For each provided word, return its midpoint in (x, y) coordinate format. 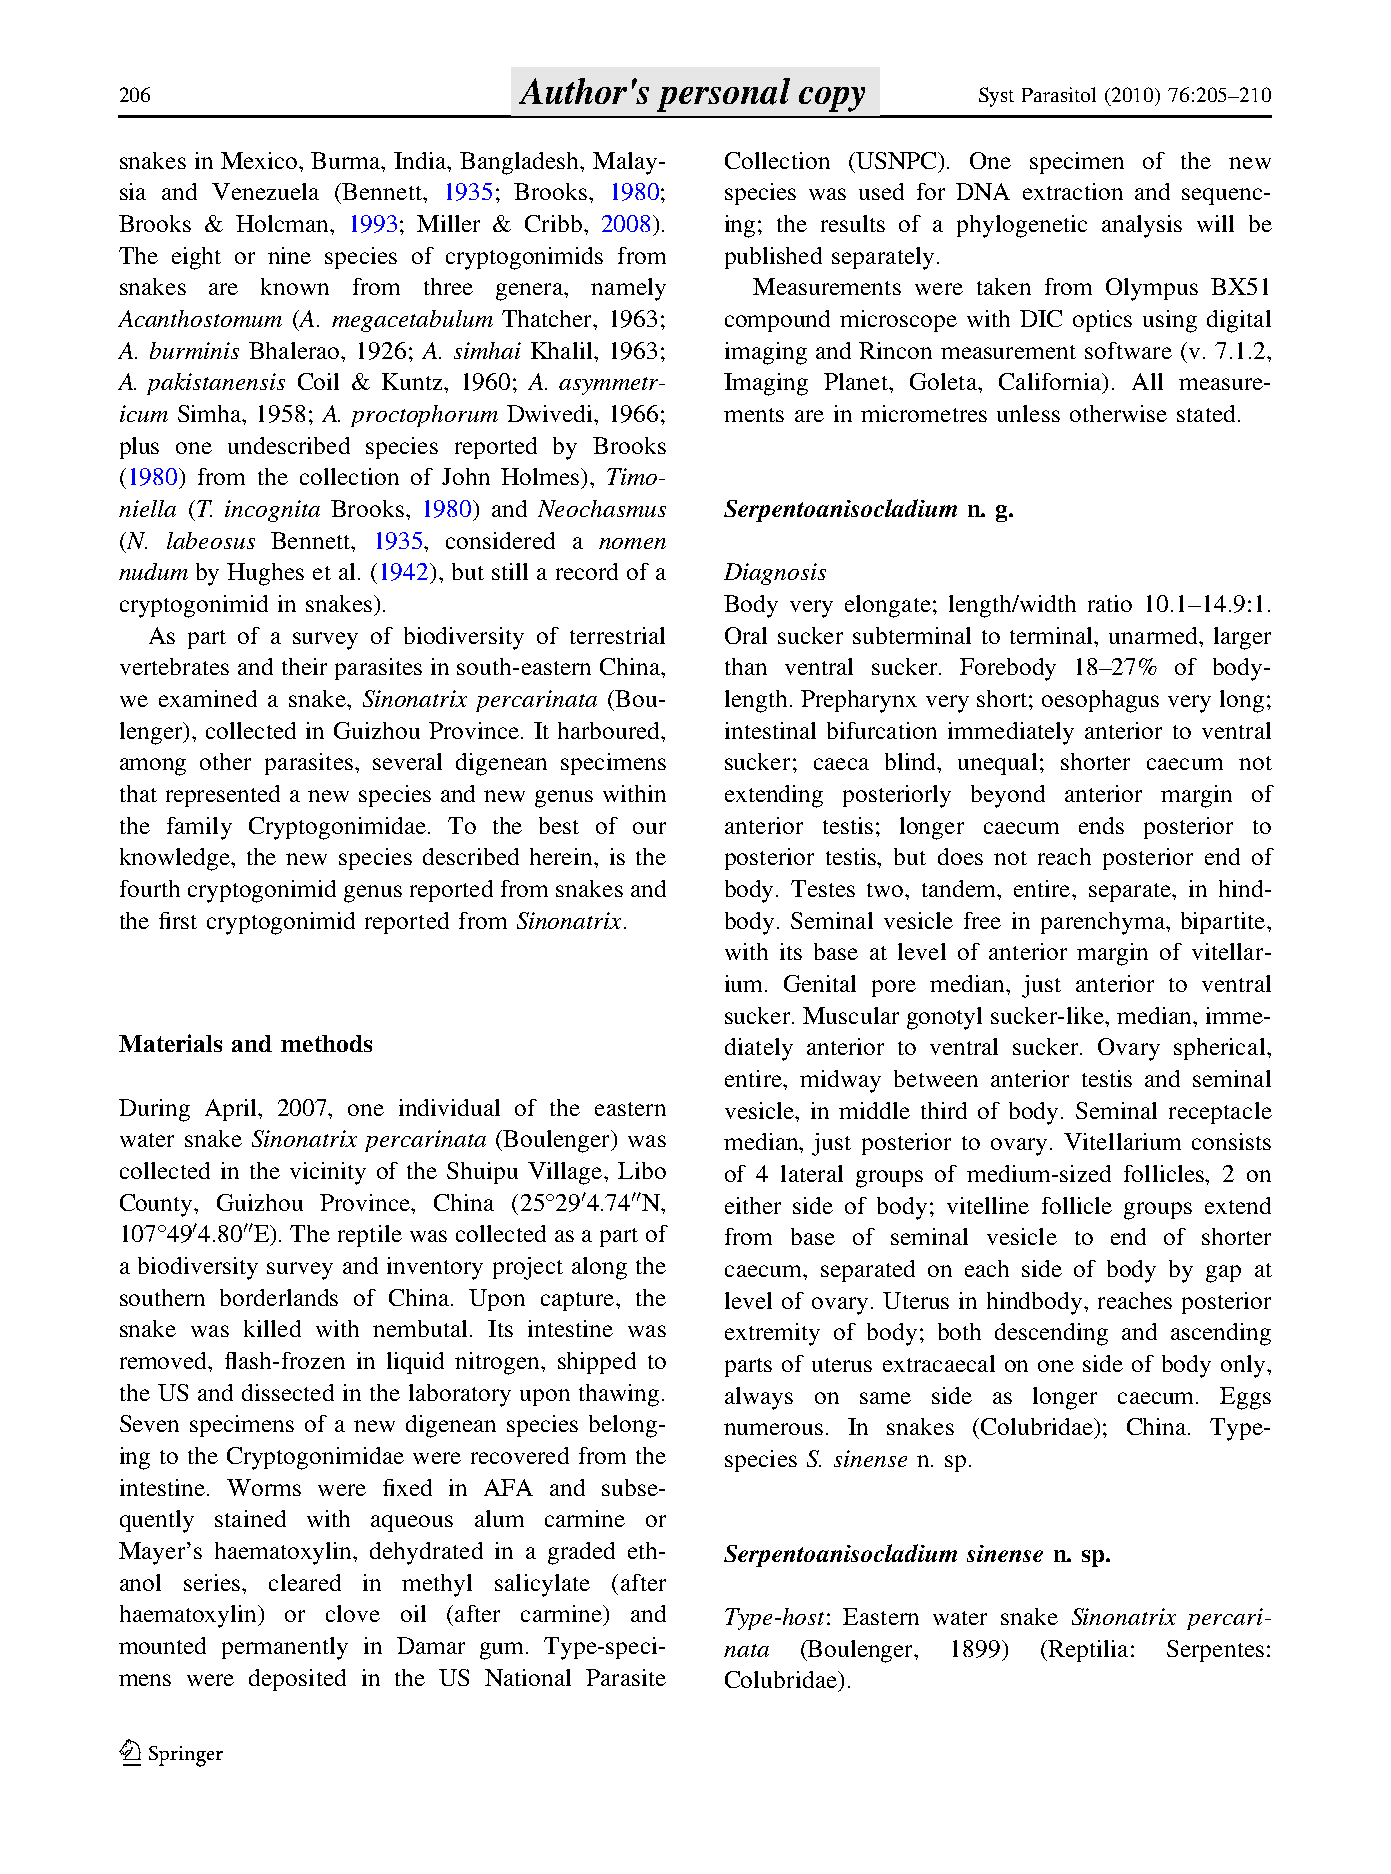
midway (840, 1081)
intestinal (770, 730)
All (1147, 381)
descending (1051, 1334)
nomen (632, 543)
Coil (318, 381)
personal (723, 95)
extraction (1073, 191)
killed (272, 1328)
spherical (1221, 1049)
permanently (285, 1648)
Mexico (260, 160)
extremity (772, 1334)
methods (326, 1043)
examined (208, 698)
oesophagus (1100, 701)
